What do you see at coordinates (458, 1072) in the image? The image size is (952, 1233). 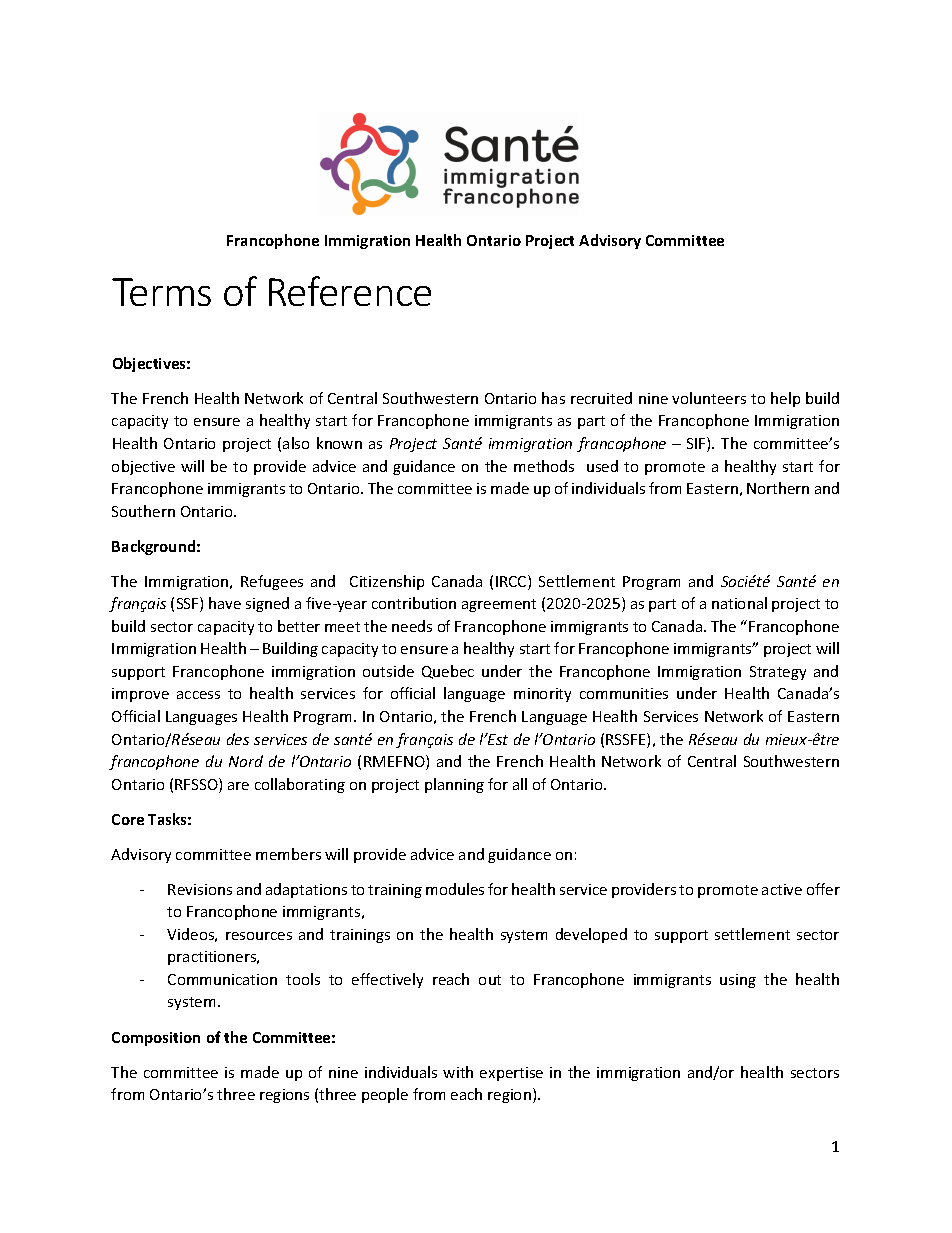 I see `with` at bounding box center [458, 1072].
